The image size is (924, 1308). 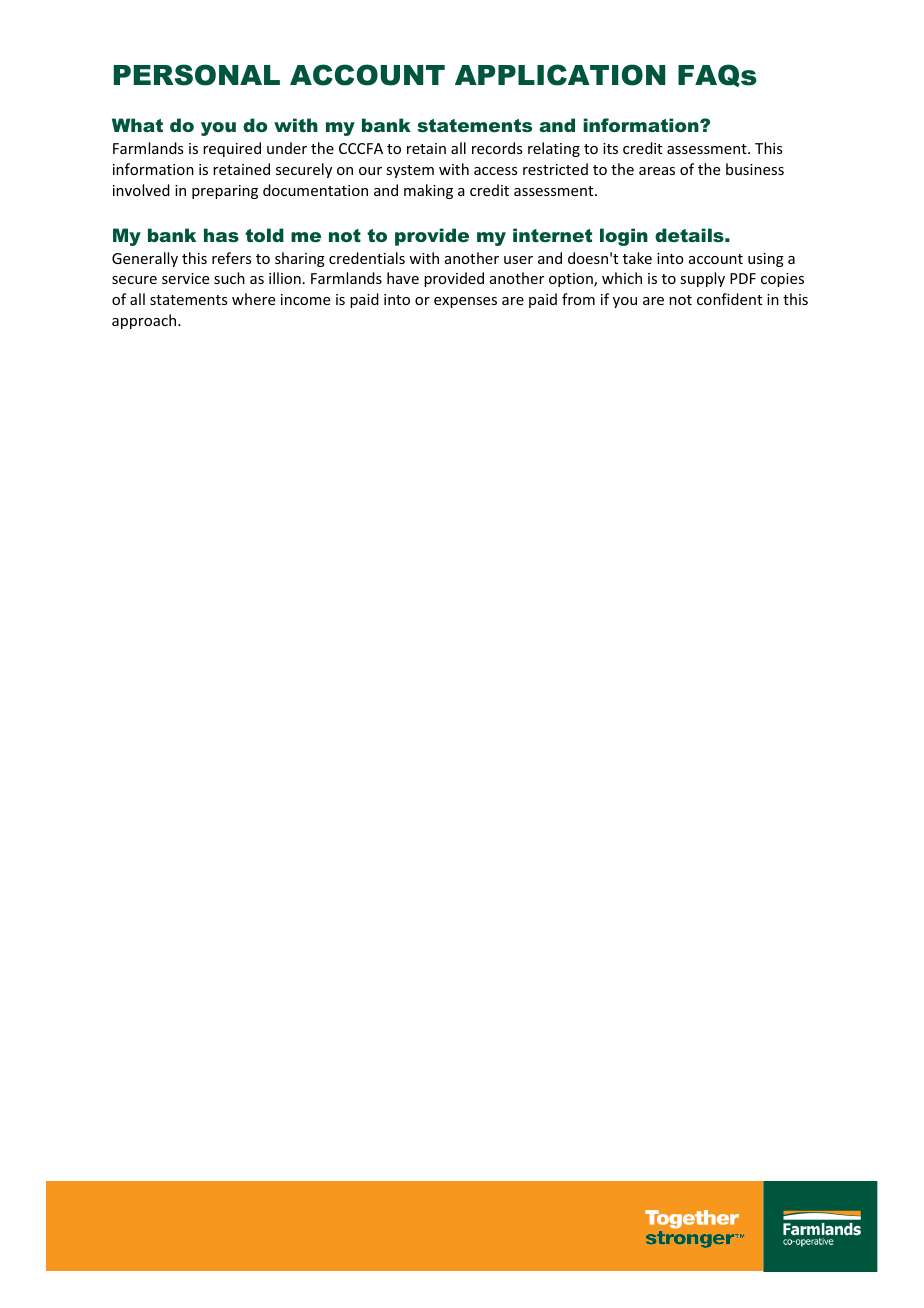 What do you see at coordinates (465, 302) in the image?
I see `expenses` at bounding box center [465, 302].
